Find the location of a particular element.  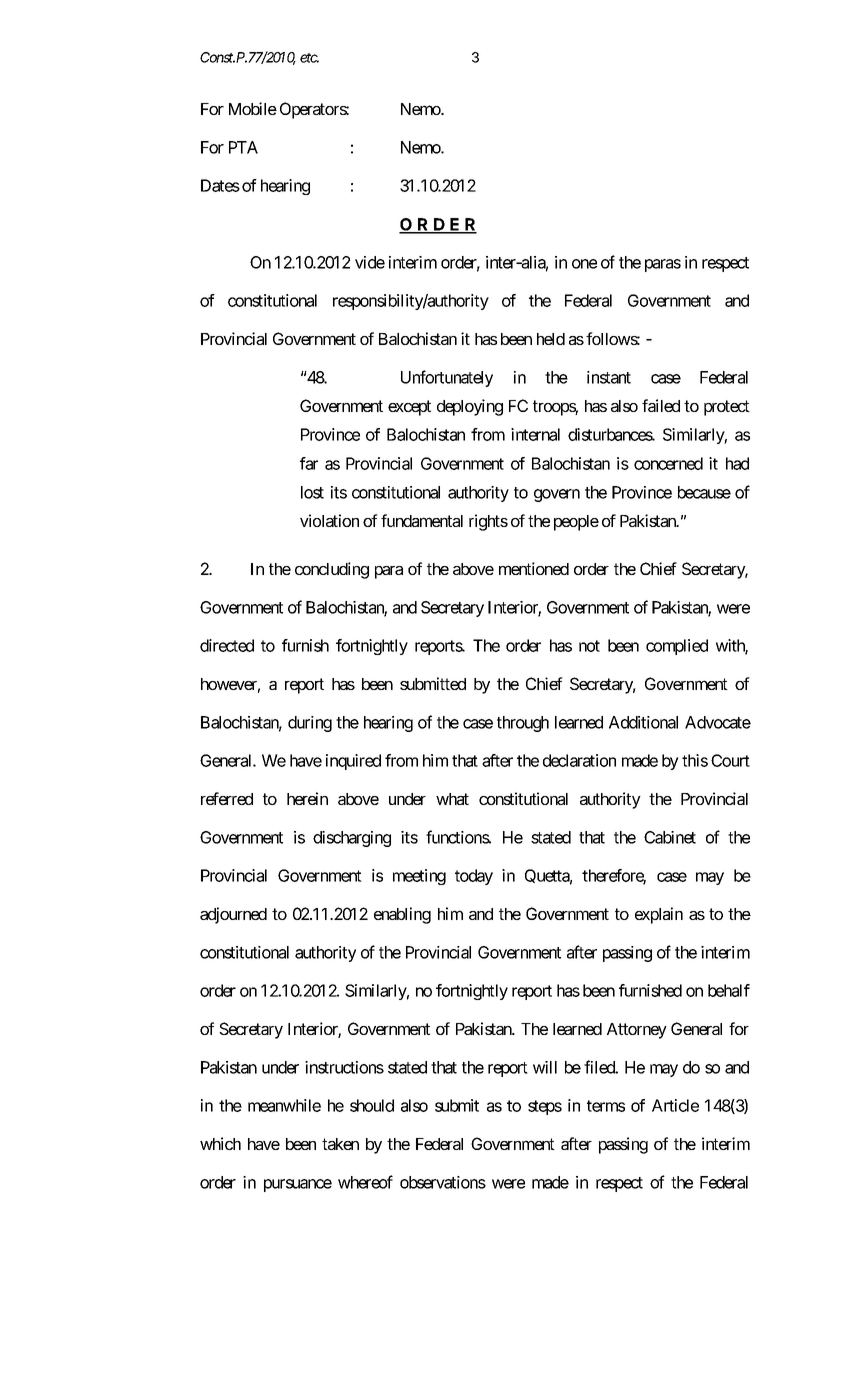

concerned is located at coordinates (668, 463).
